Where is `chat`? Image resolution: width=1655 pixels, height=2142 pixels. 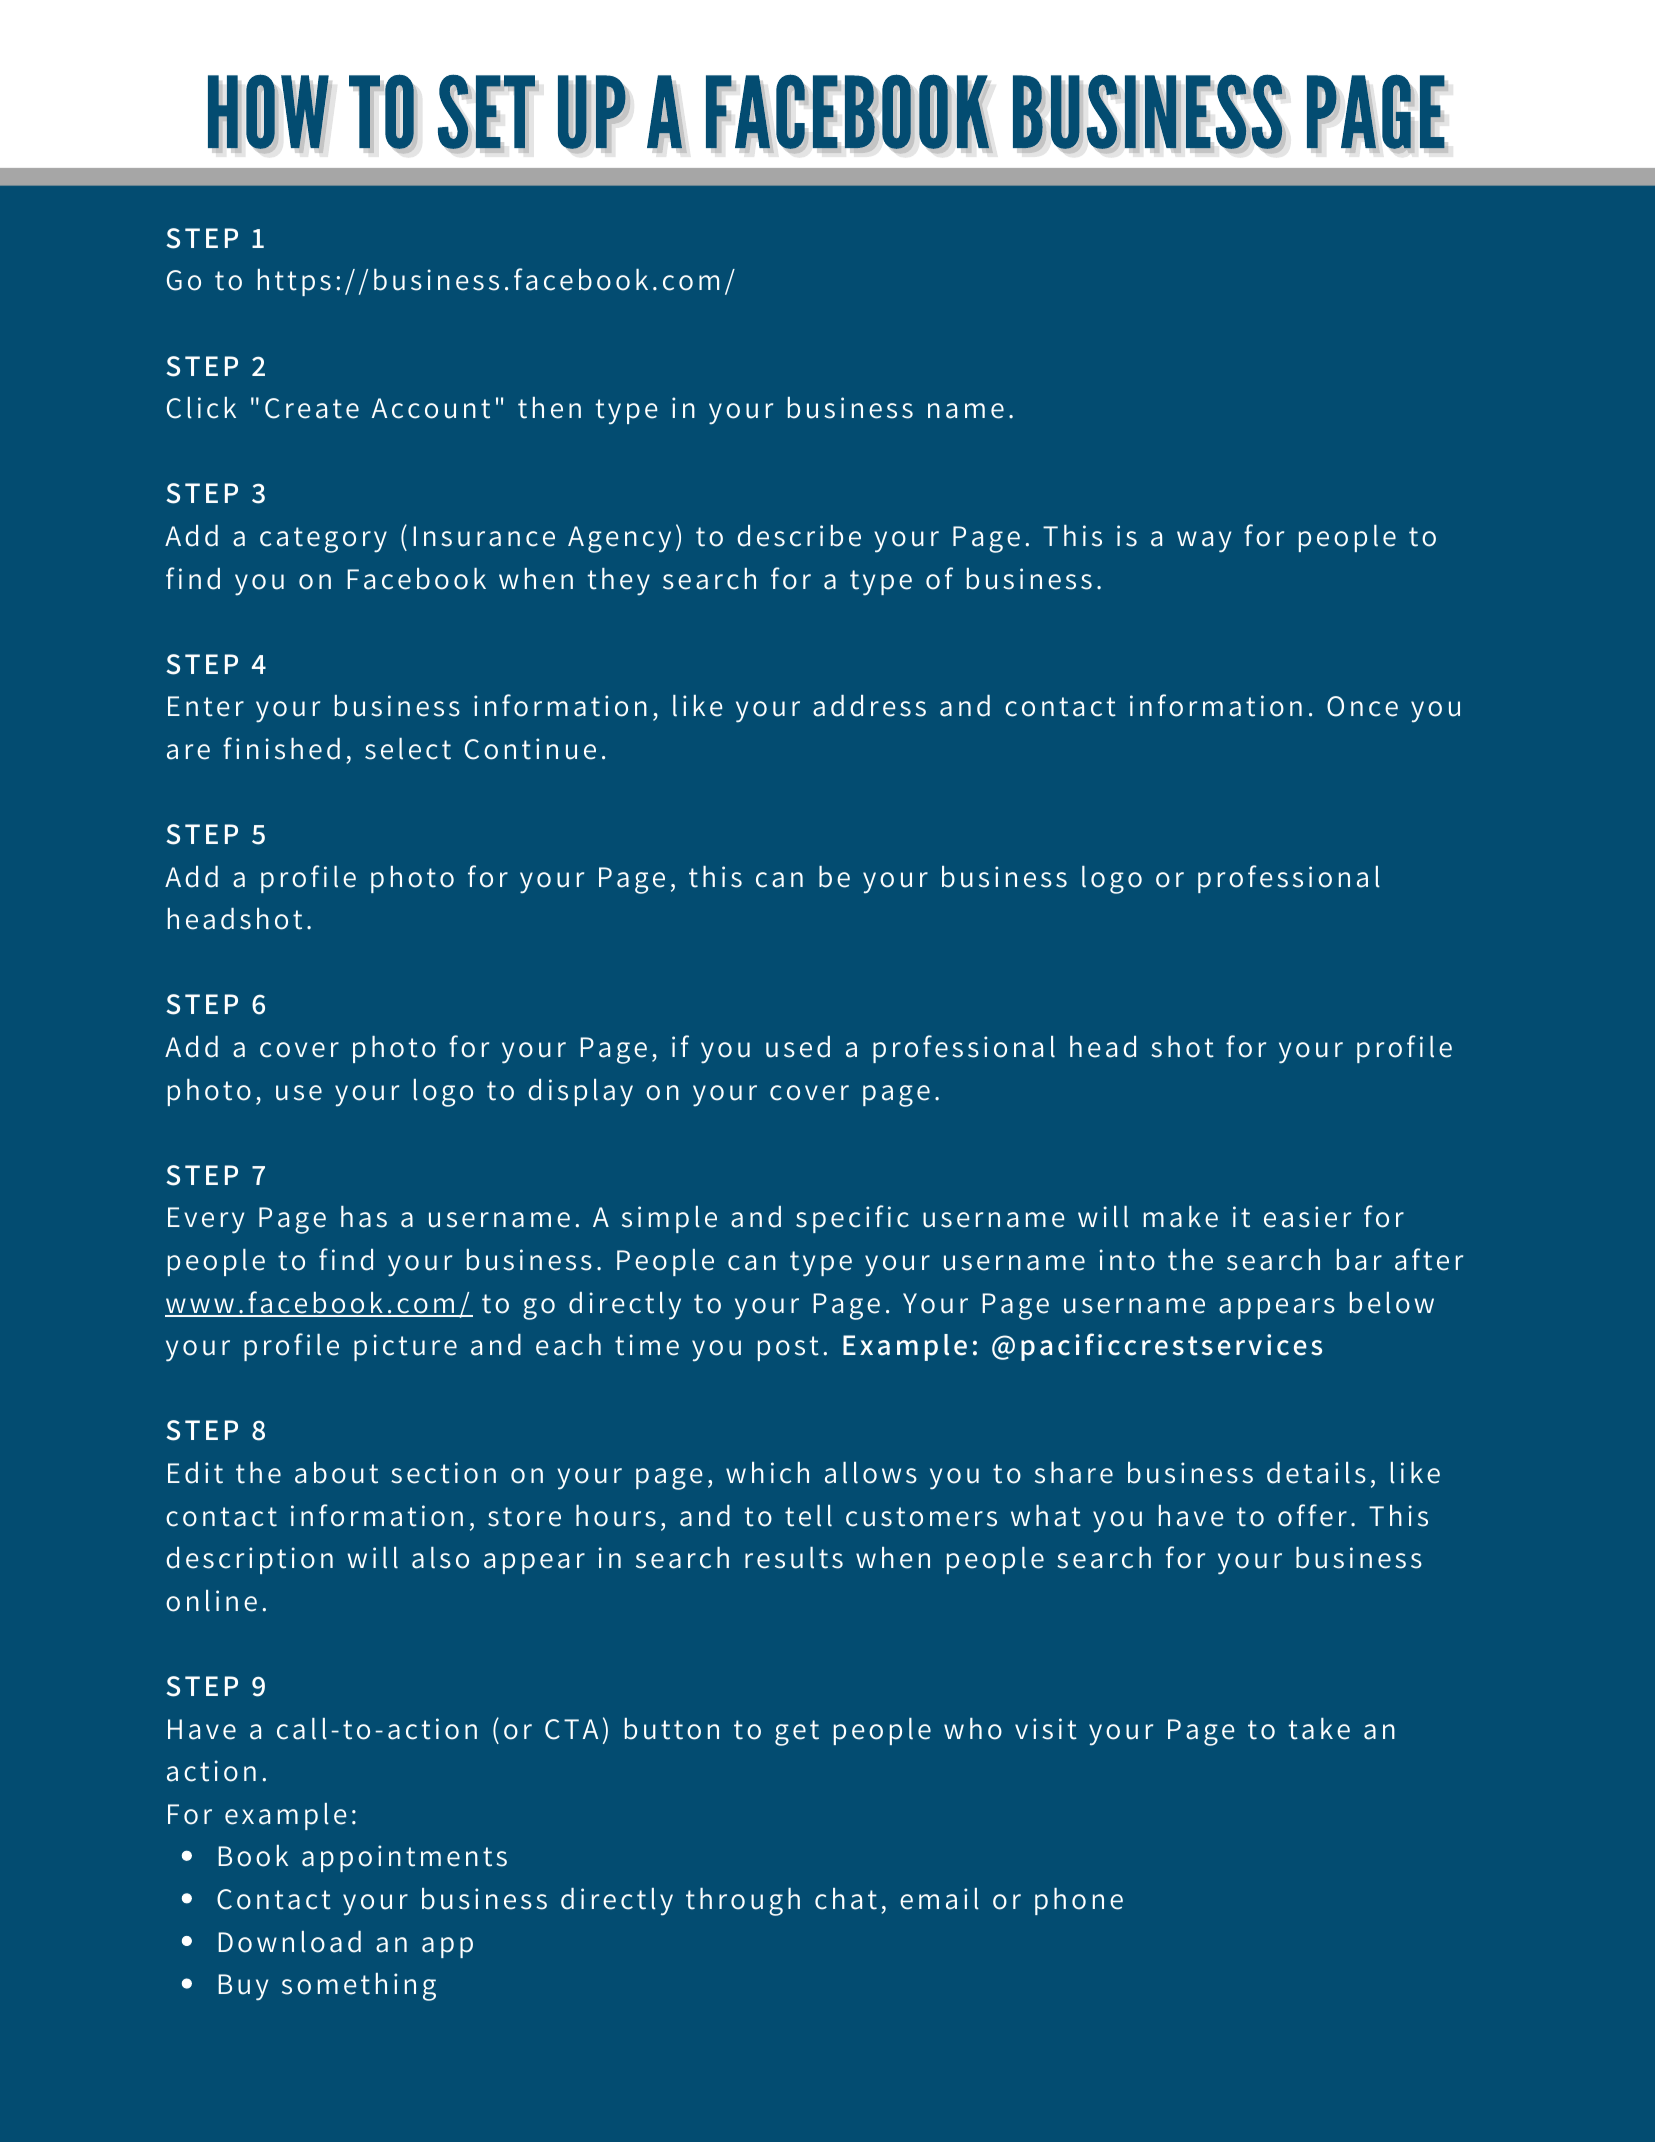
chat is located at coordinates (846, 1899).
